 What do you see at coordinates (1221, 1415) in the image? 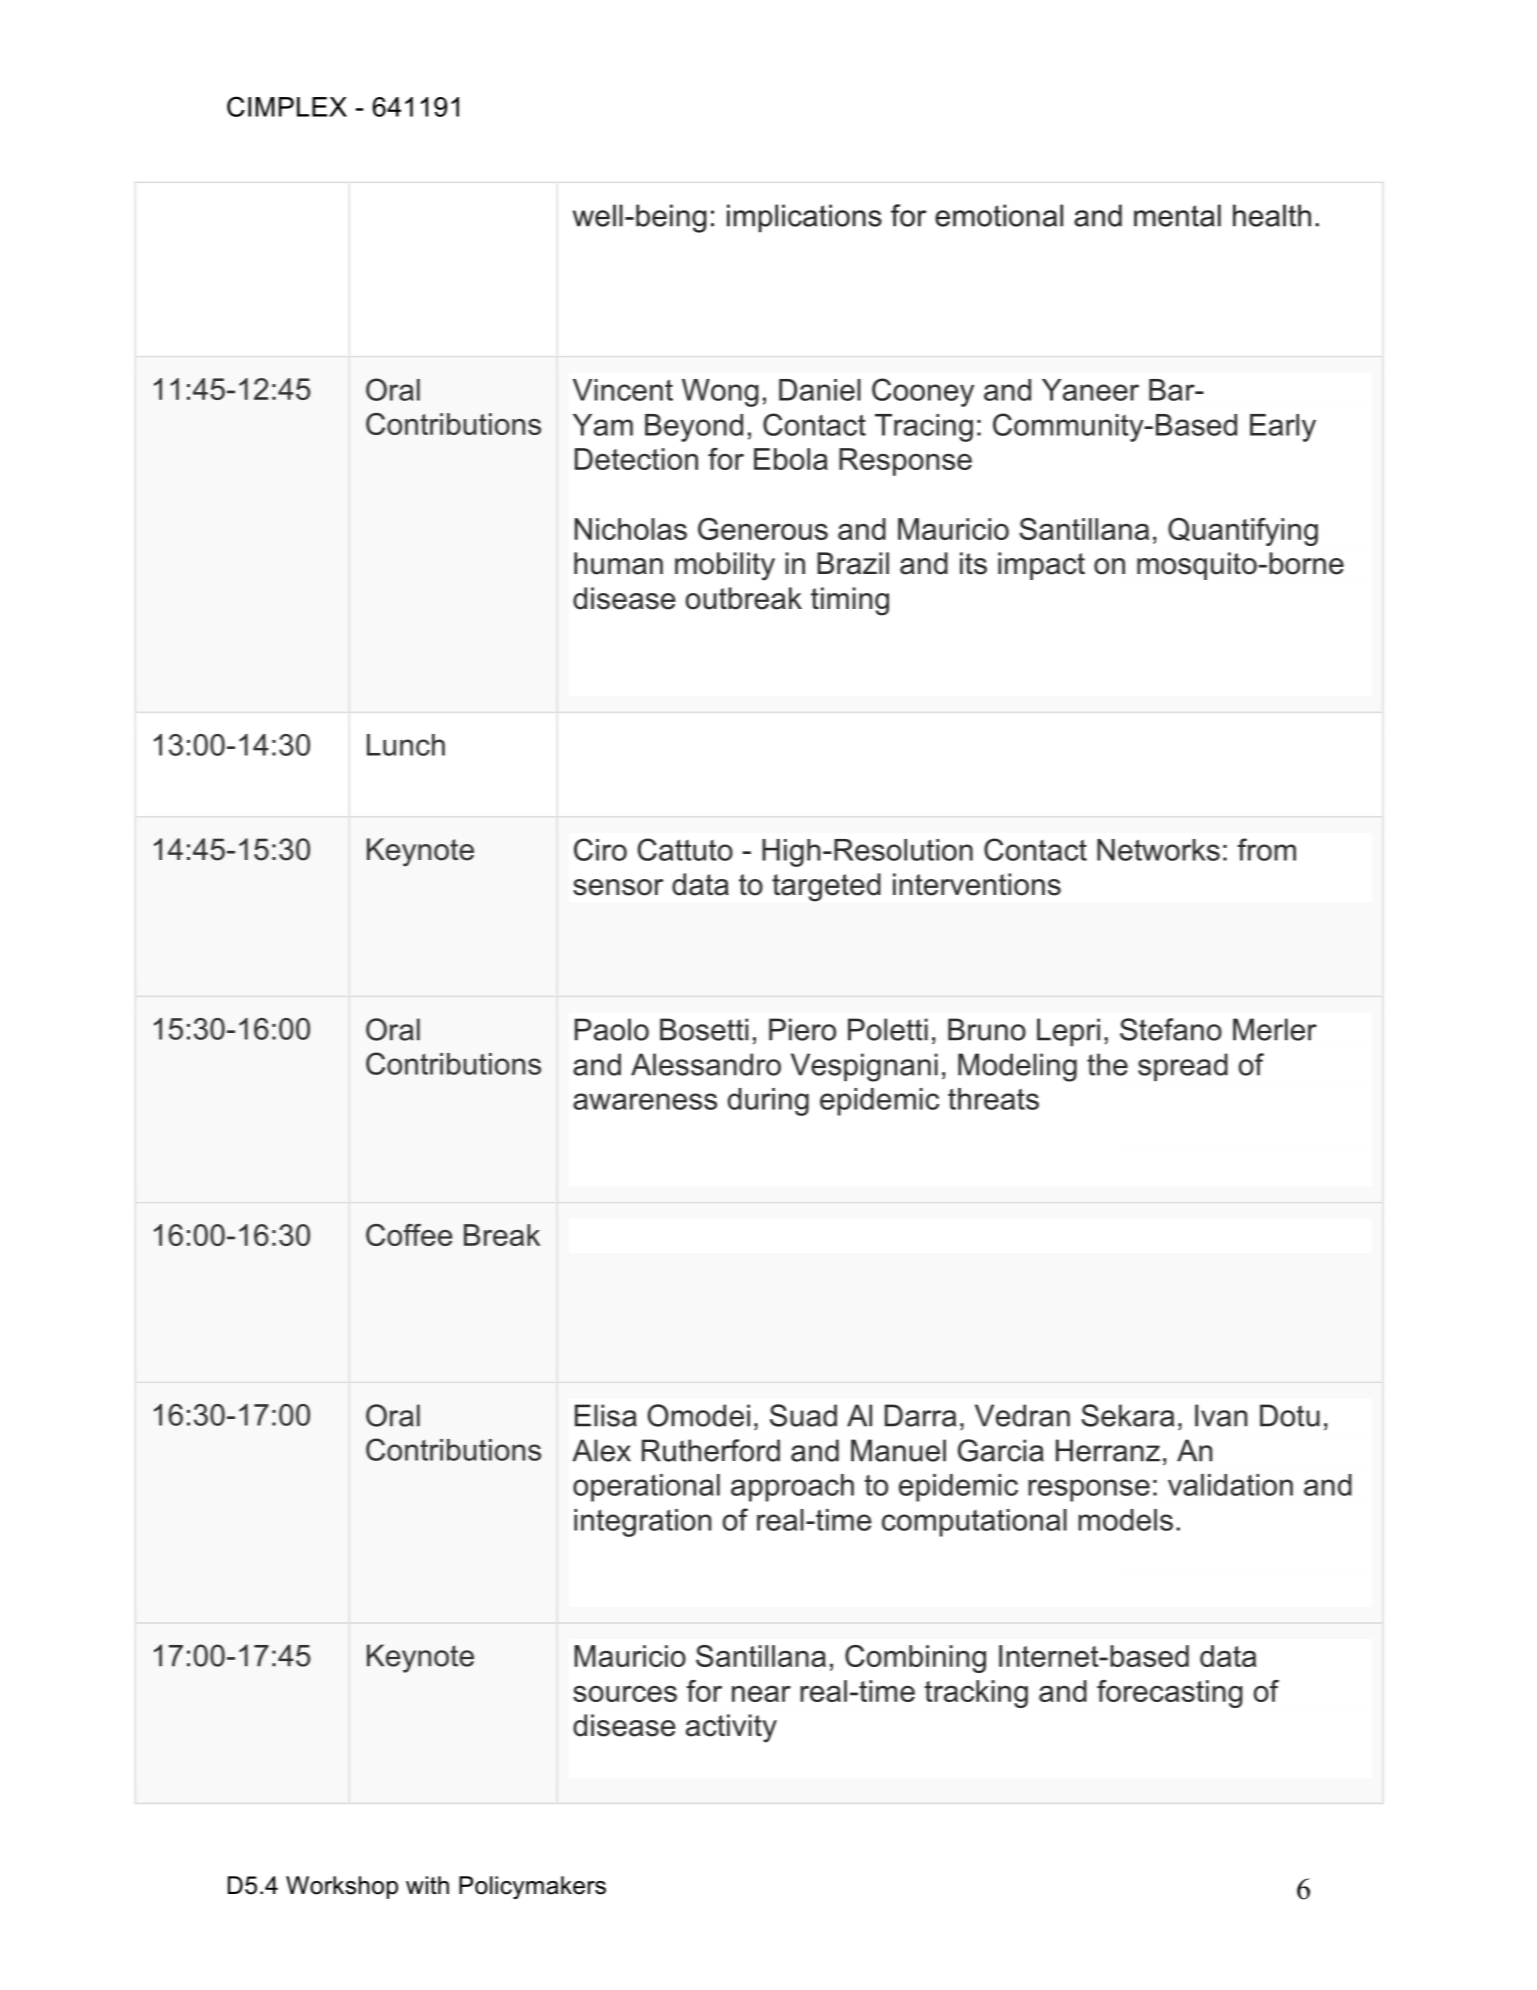
I see `Ivan` at bounding box center [1221, 1415].
